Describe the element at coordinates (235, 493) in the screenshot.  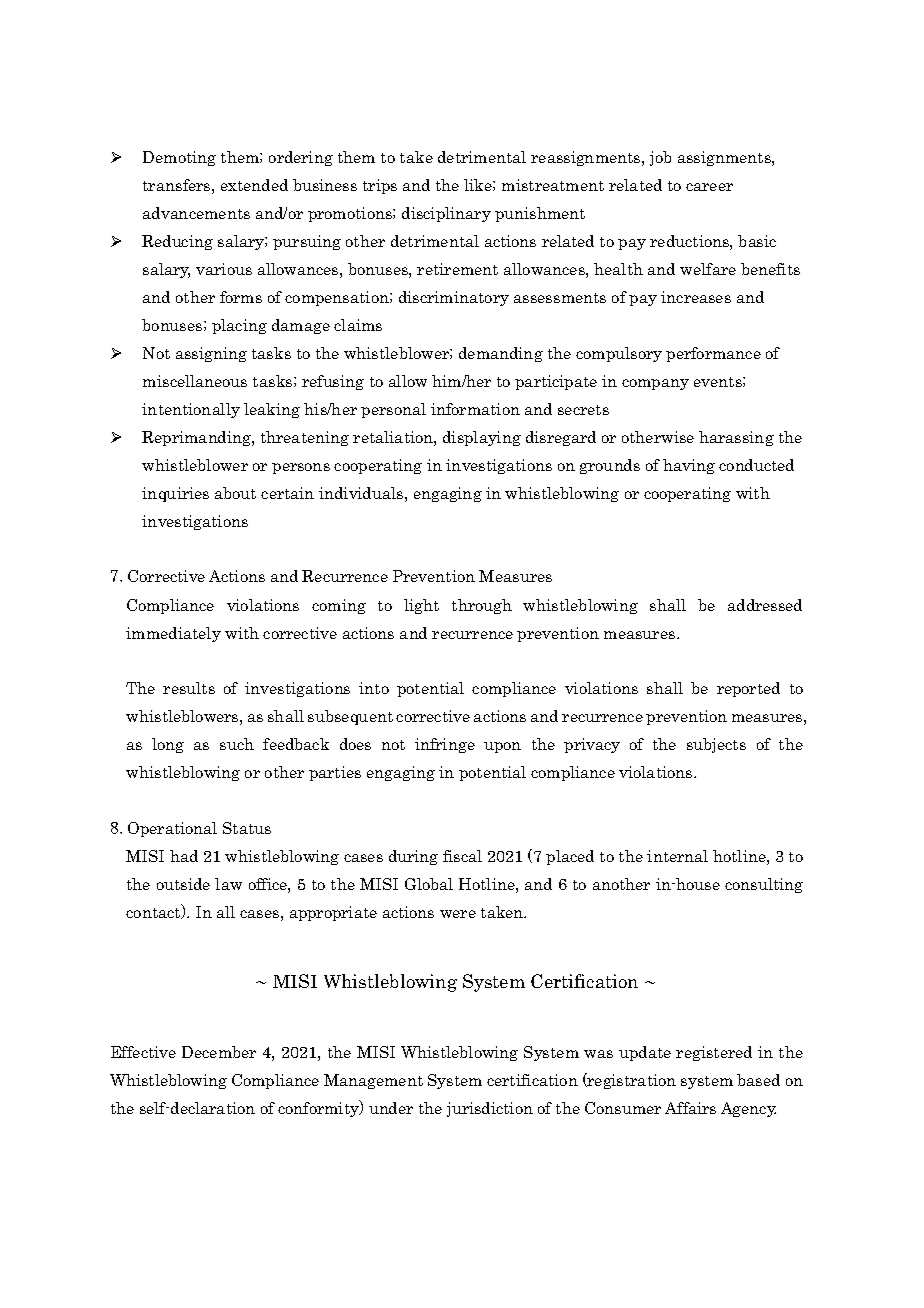
I see `about` at that location.
